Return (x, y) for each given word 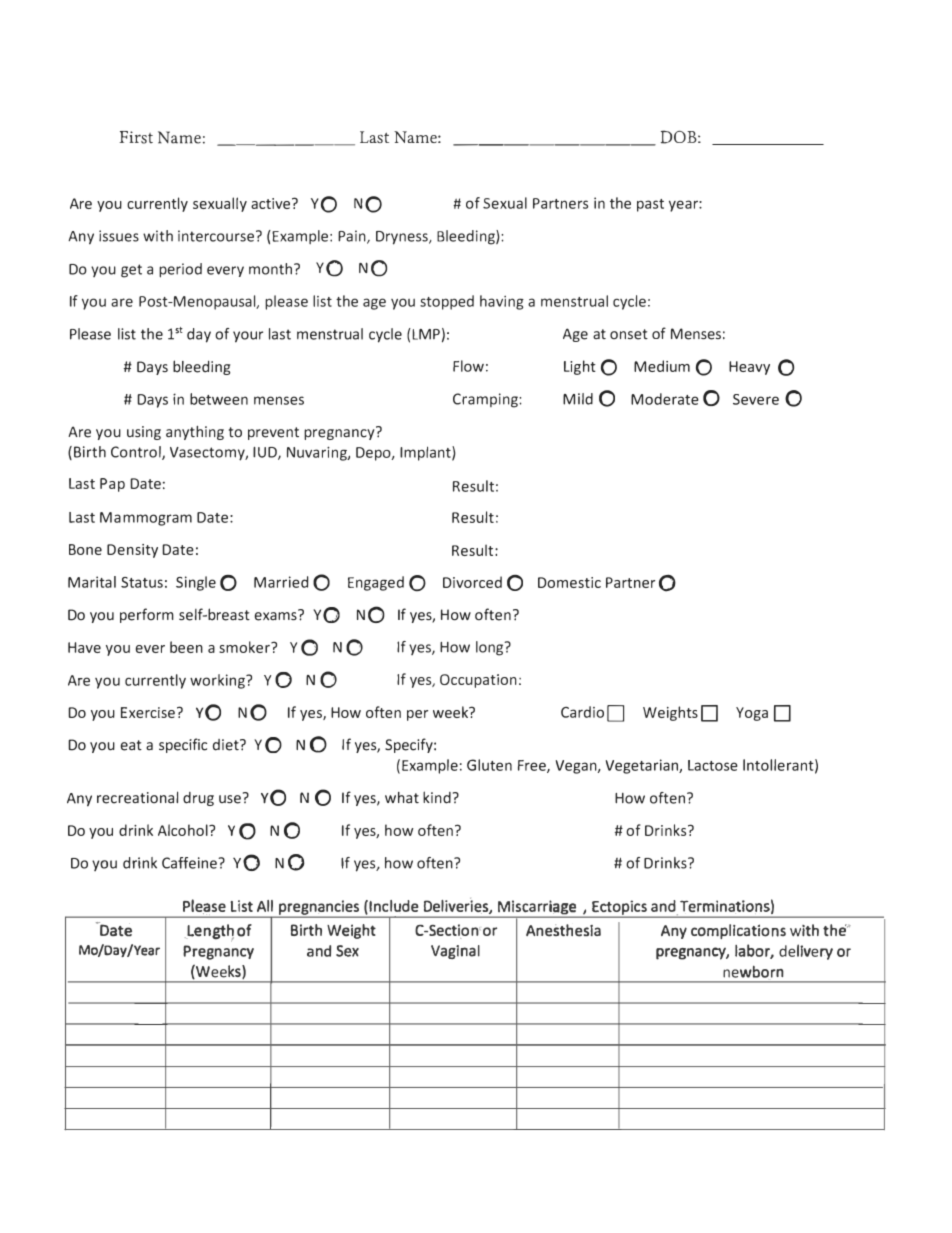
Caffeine (190, 863)
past (650, 205)
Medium (662, 366)
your (248, 337)
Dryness (403, 238)
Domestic (569, 582)
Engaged (376, 583)
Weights (670, 713)
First (136, 137)
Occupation (478, 681)
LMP (425, 334)
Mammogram (146, 519)
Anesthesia (563, 930)
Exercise (148, 712)
